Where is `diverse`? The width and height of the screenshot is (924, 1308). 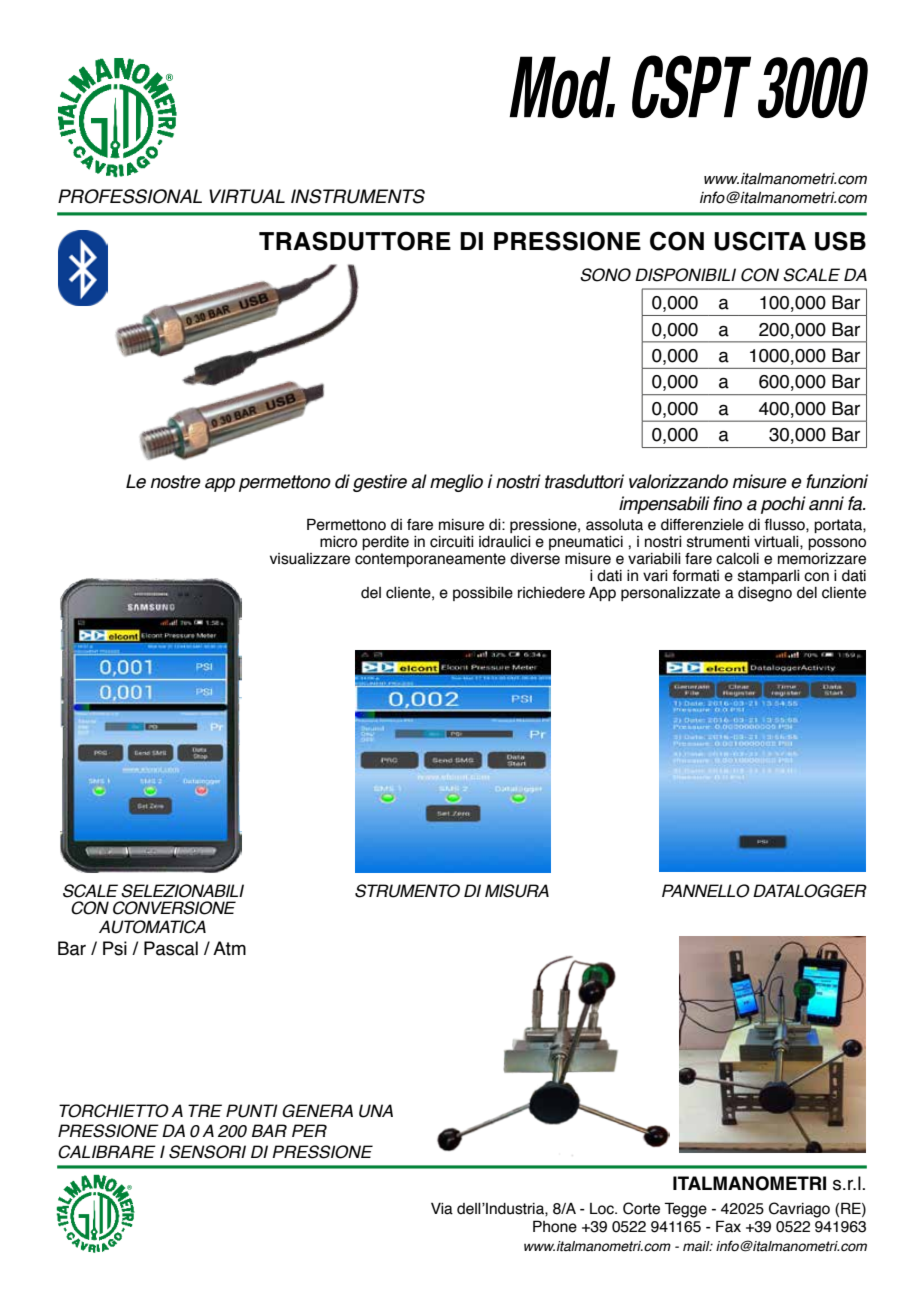
diverse is located at coordinates (535, 559).
